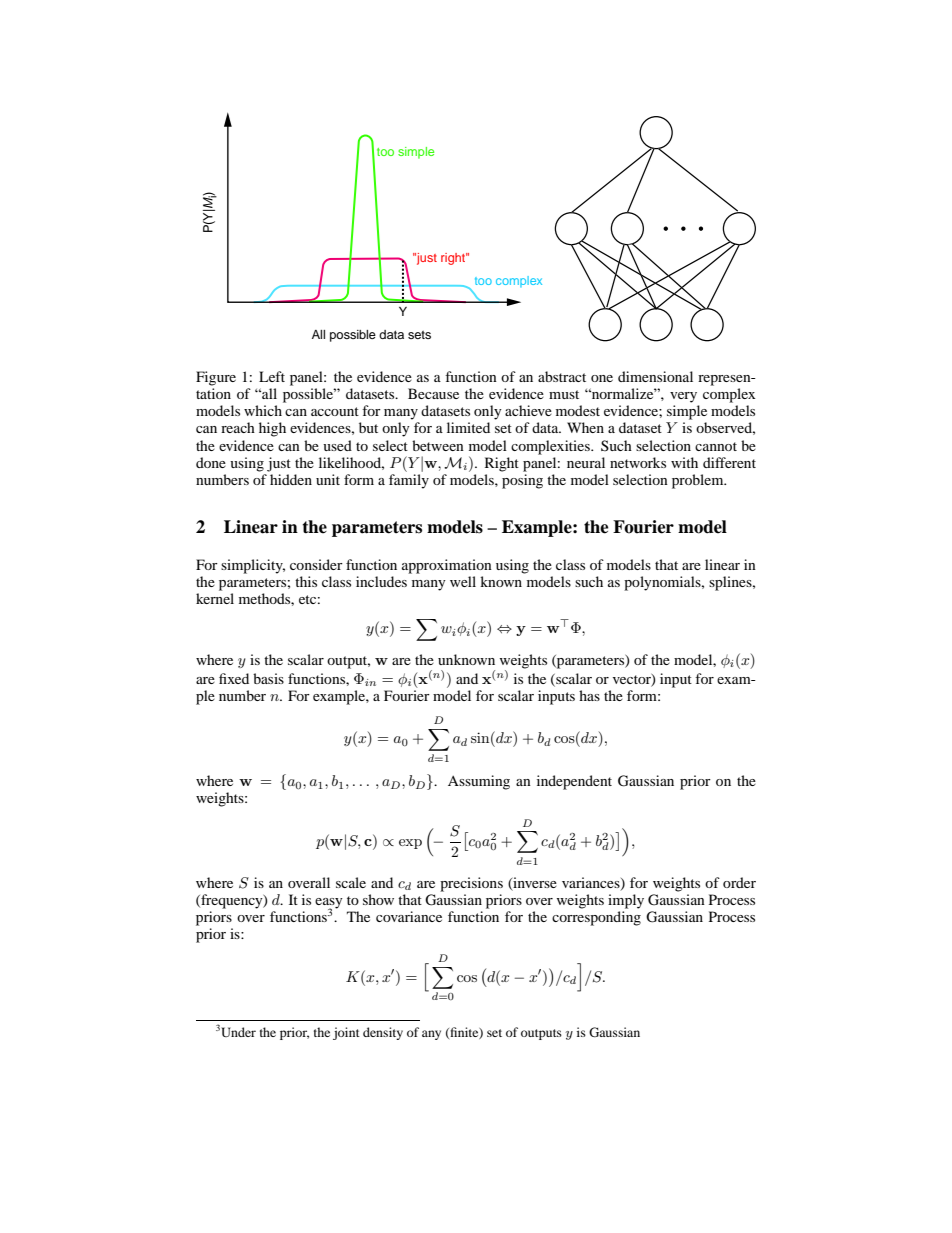  What do you see at coordinates (433, 393) in the screenshot?
I see `Because` at bounding box center [433, 393].
